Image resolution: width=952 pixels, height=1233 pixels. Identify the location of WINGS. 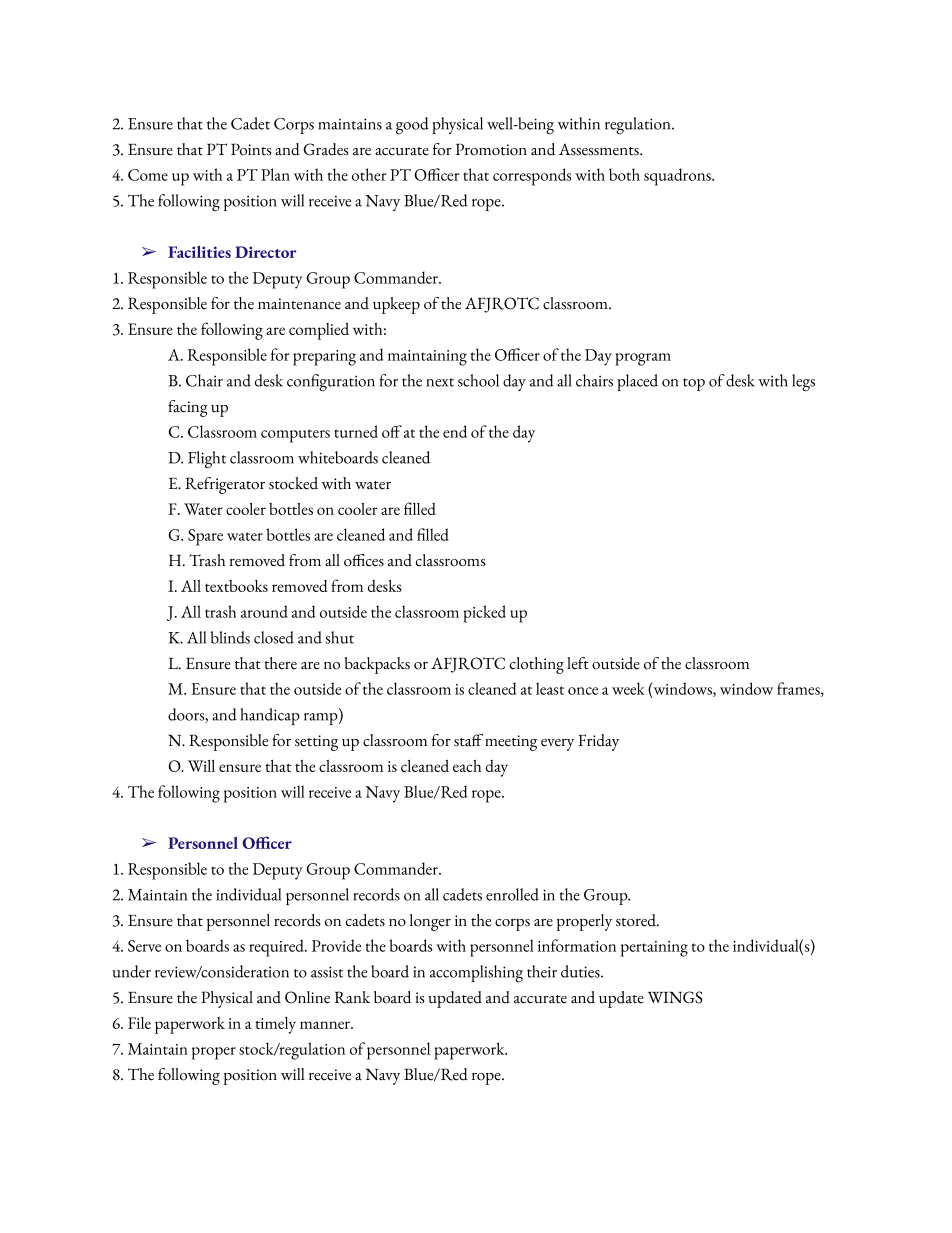
(675, 997).
